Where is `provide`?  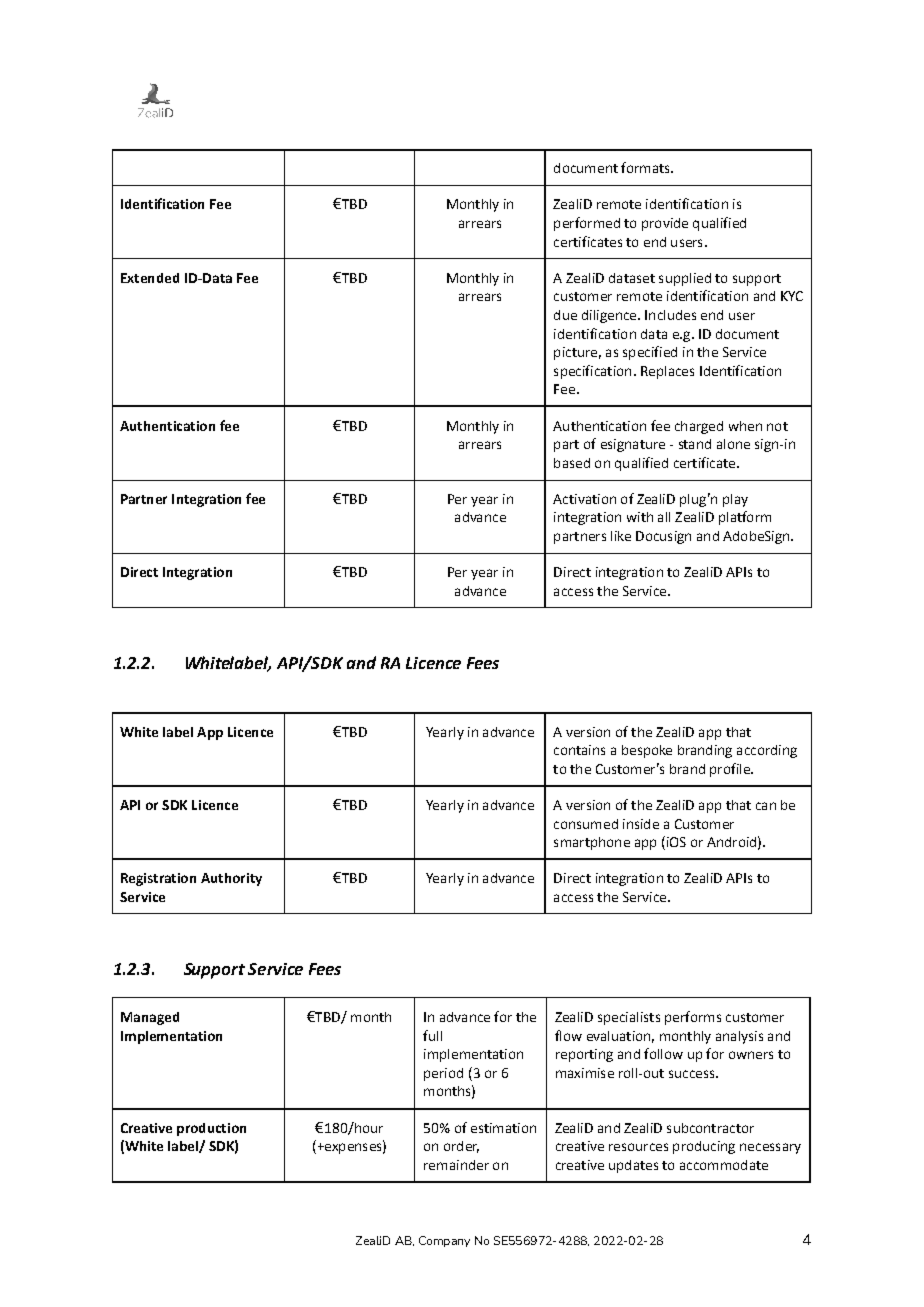
provide is located at coordinates (665, 224).
